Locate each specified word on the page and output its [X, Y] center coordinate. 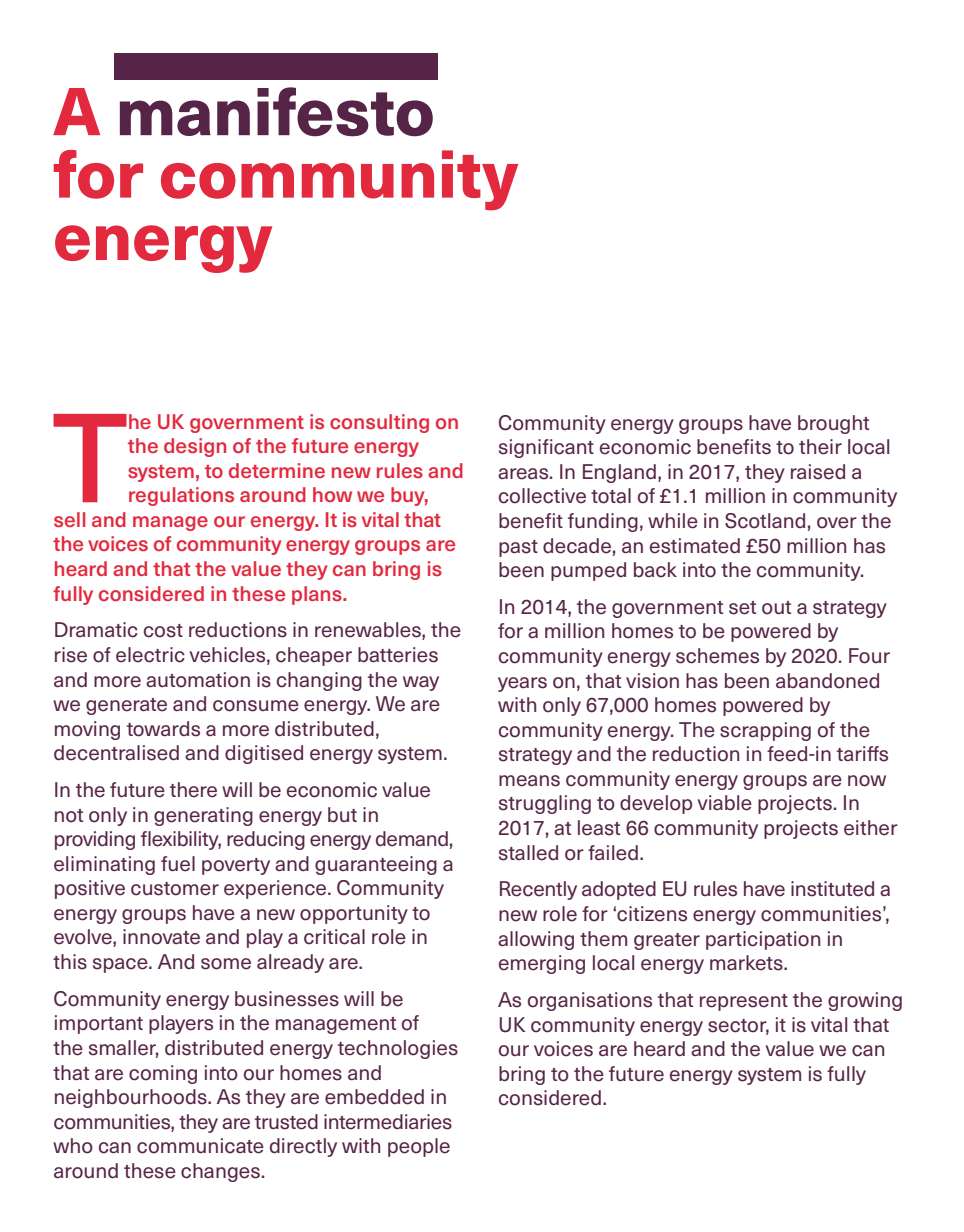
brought [833, 424]
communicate [200, 1146]
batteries [398, 655]
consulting [379, 423]
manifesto [276, 112]
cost [163, 631]
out [776, 608]
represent [744, 1002]
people [419, 1147]
